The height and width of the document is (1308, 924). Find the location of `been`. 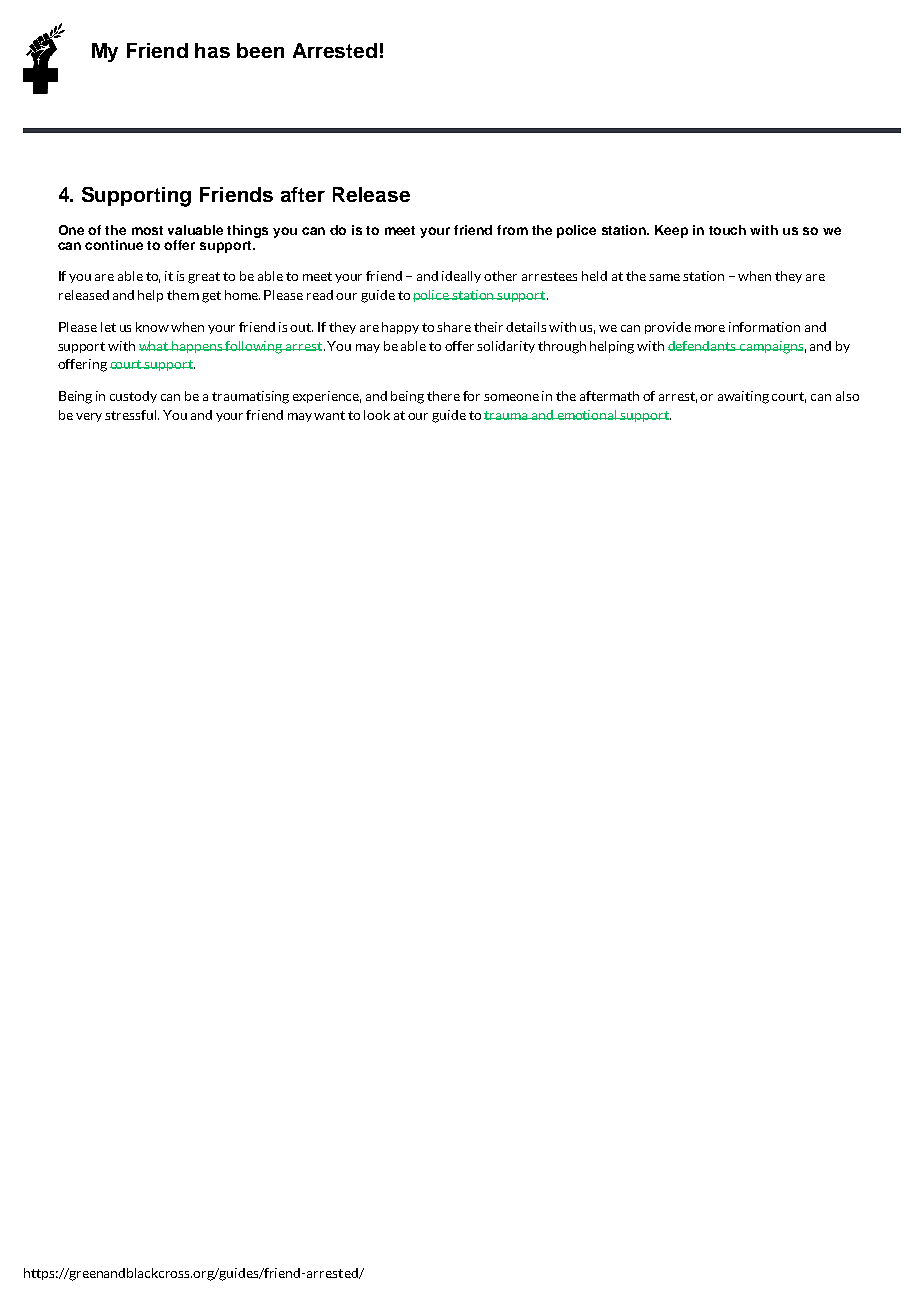

been is located at coordinates (260, 50).
